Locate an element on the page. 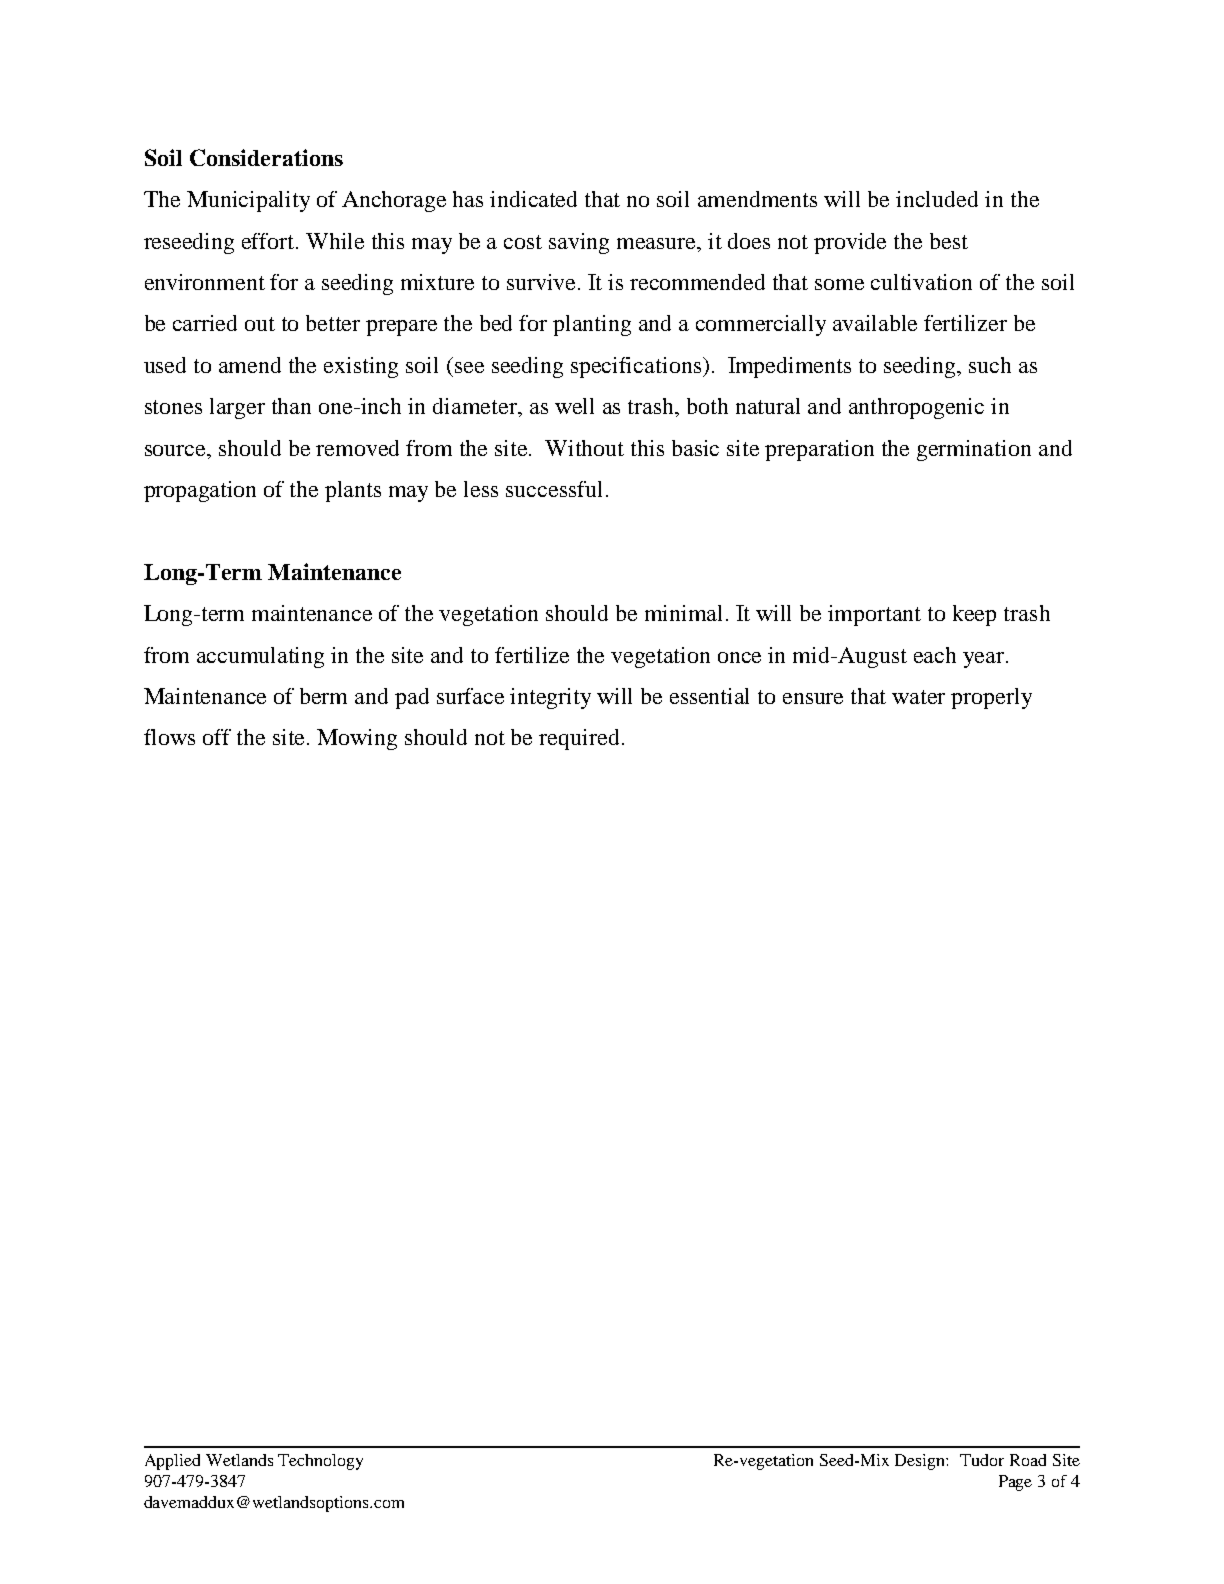  water is located at coordinates (918, 697).
